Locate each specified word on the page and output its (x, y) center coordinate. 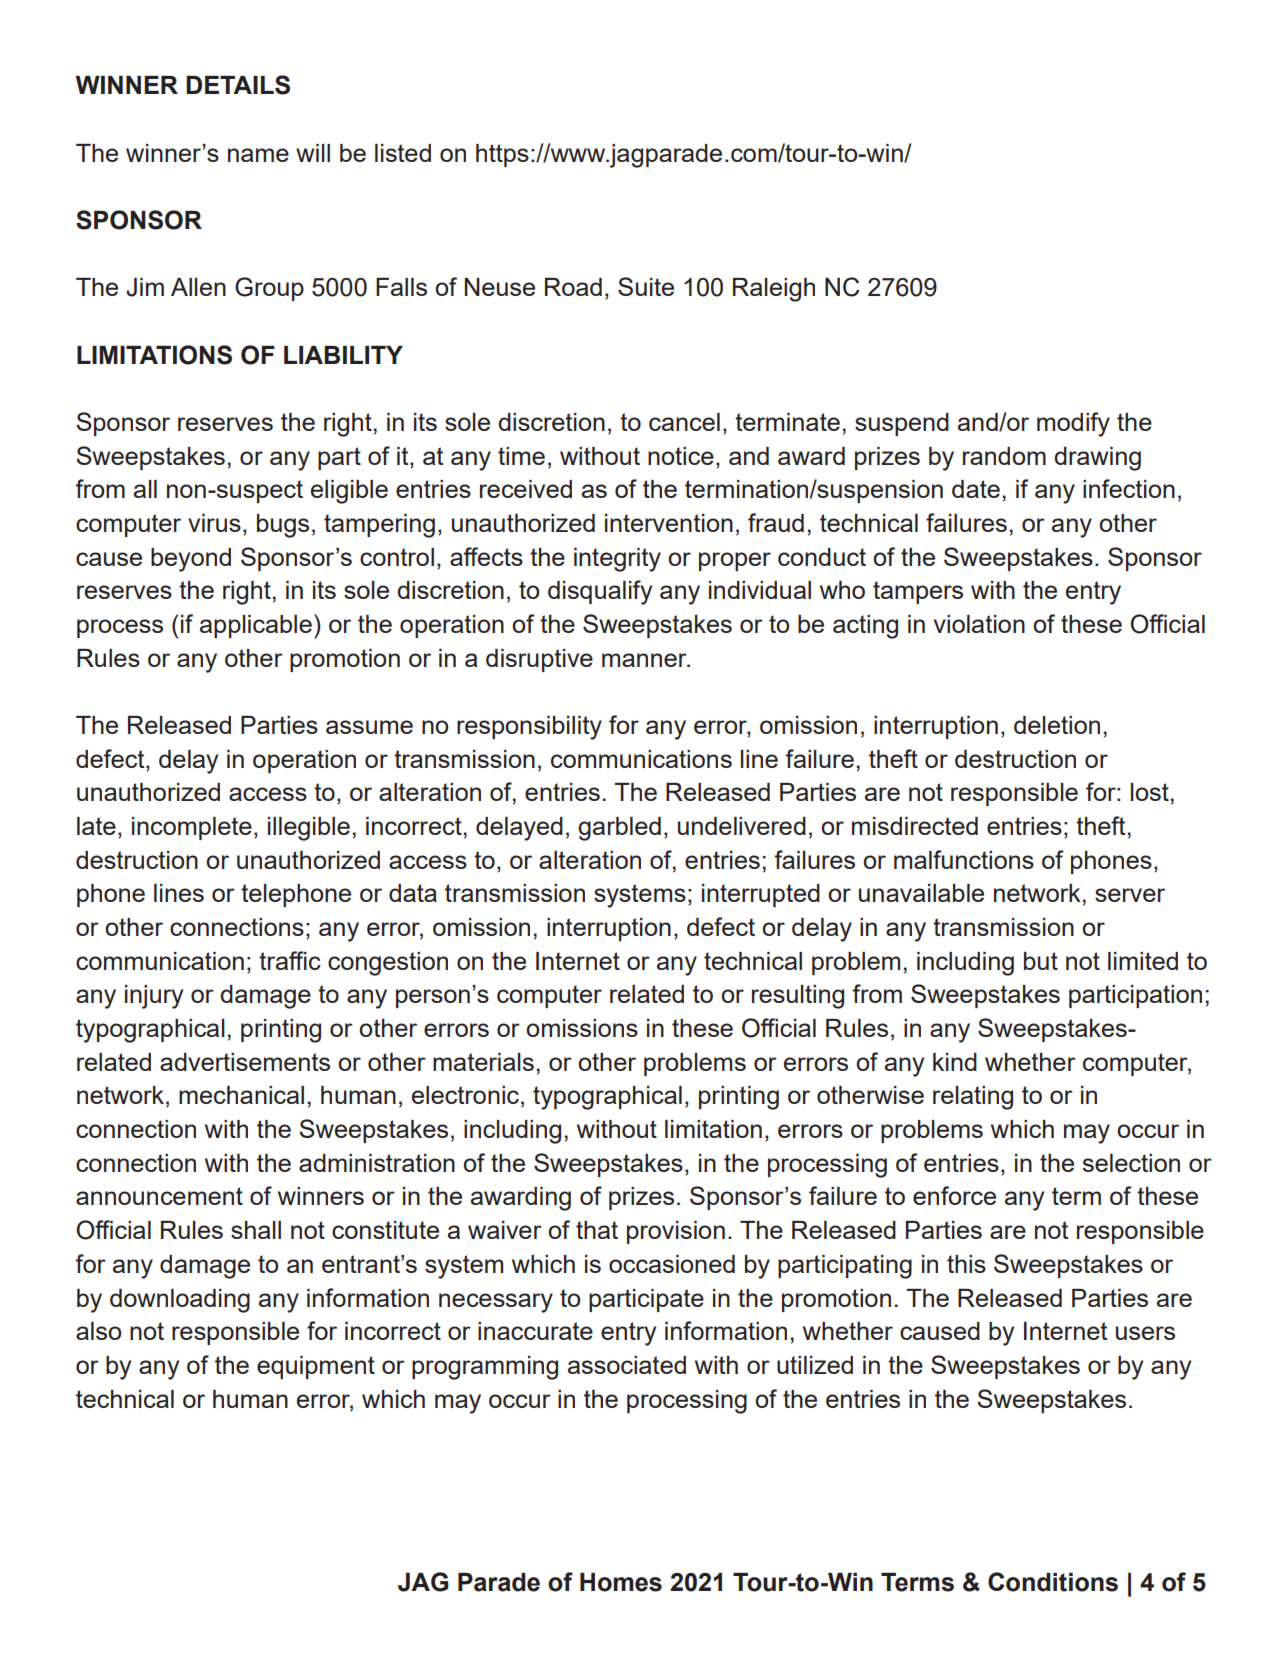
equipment (316, 1367)
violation (979, 624)
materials (483, 1062)
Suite (646, 286)
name (258, 155)
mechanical (241, 1095)
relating (973, 1098)
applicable (256, 626)
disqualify (600, 592)
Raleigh (774, 290)
